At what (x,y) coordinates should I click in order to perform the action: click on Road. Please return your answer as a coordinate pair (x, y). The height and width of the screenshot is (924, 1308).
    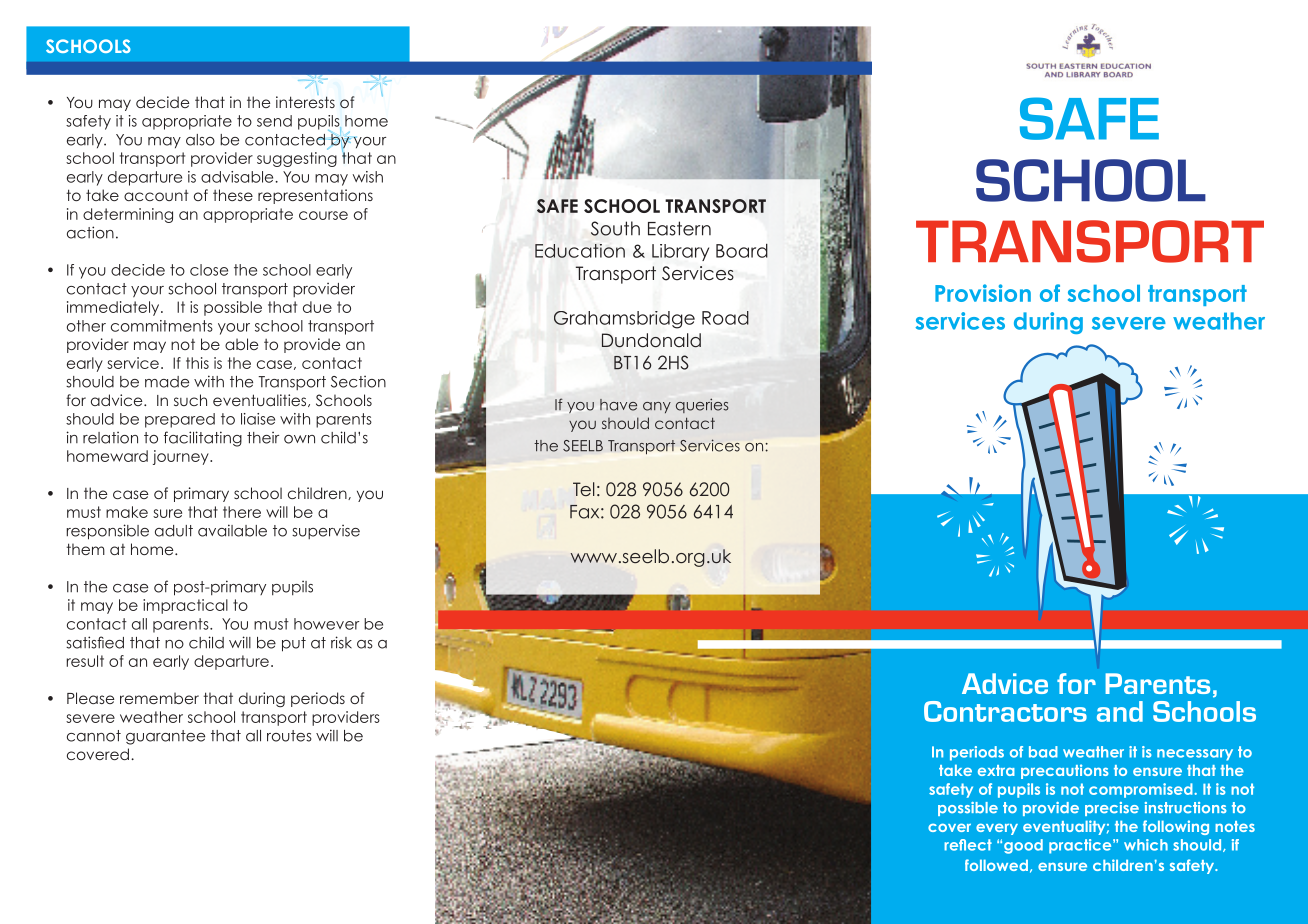
    Looking at the image, I should click on (725, 318).
